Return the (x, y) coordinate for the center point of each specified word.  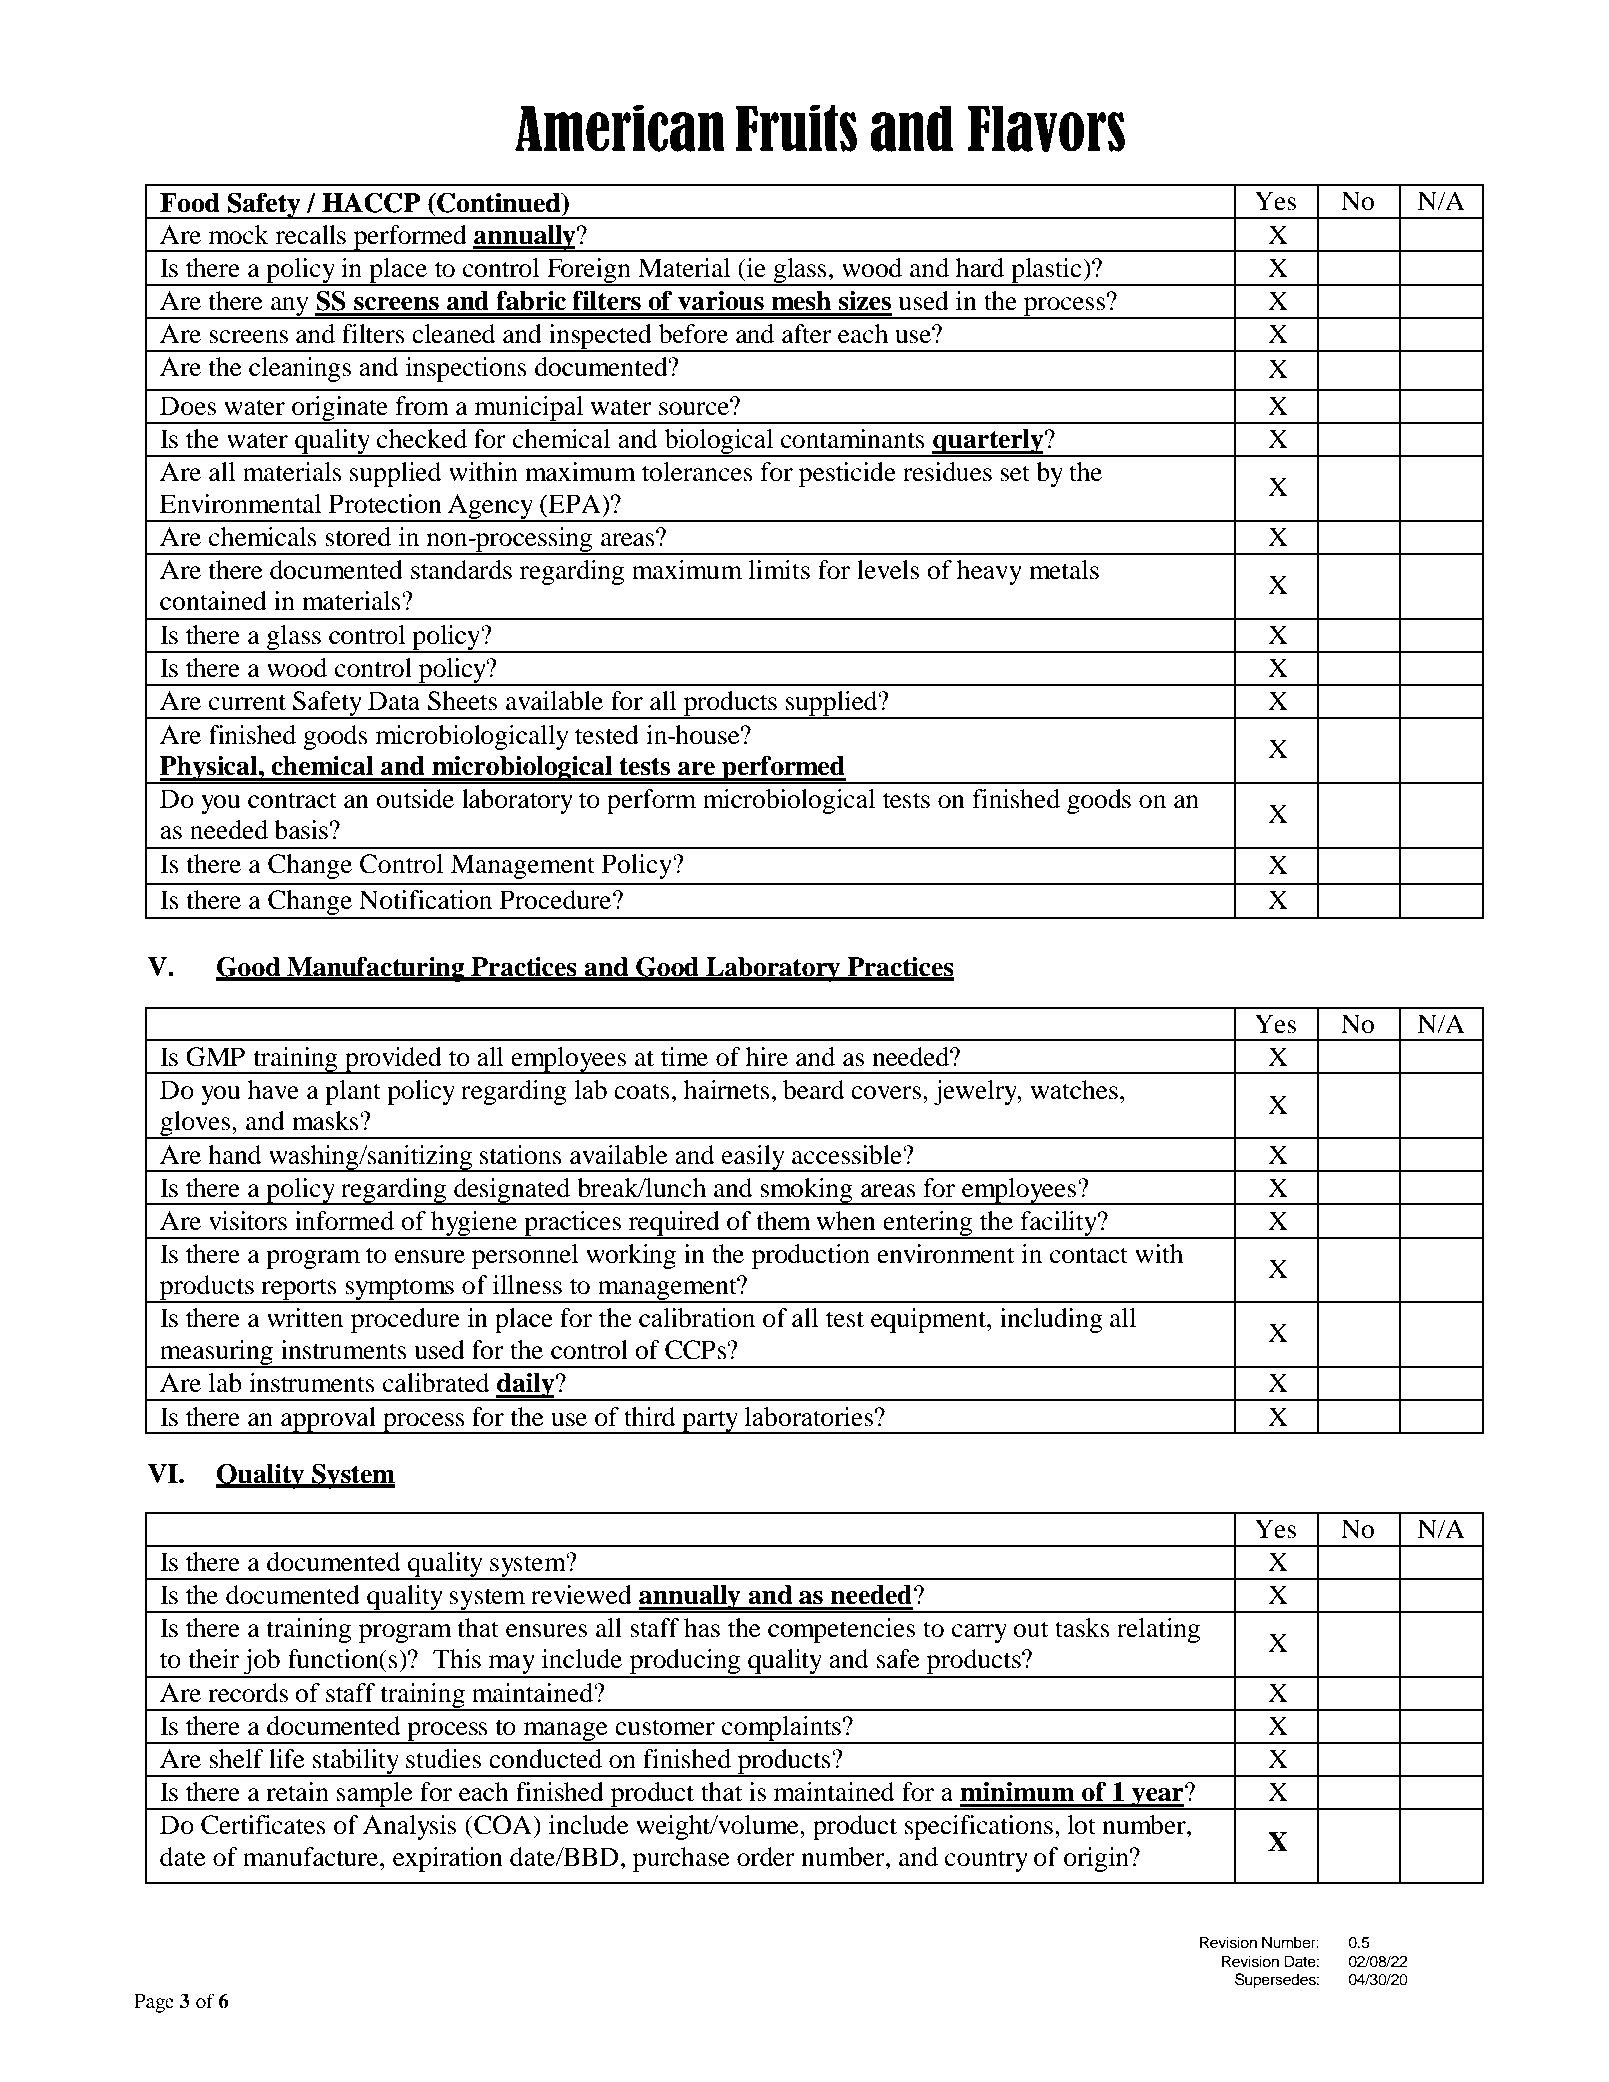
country (986, 1861)
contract (292, 800)
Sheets (462, 701)
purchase (681, 1859)
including (1051, 1320)
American (619, 128)
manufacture (312, 1857)
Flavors (1046, 128)
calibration (697, 1318)
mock (239, 235)
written (305, 1318)
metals (1064, 570)
